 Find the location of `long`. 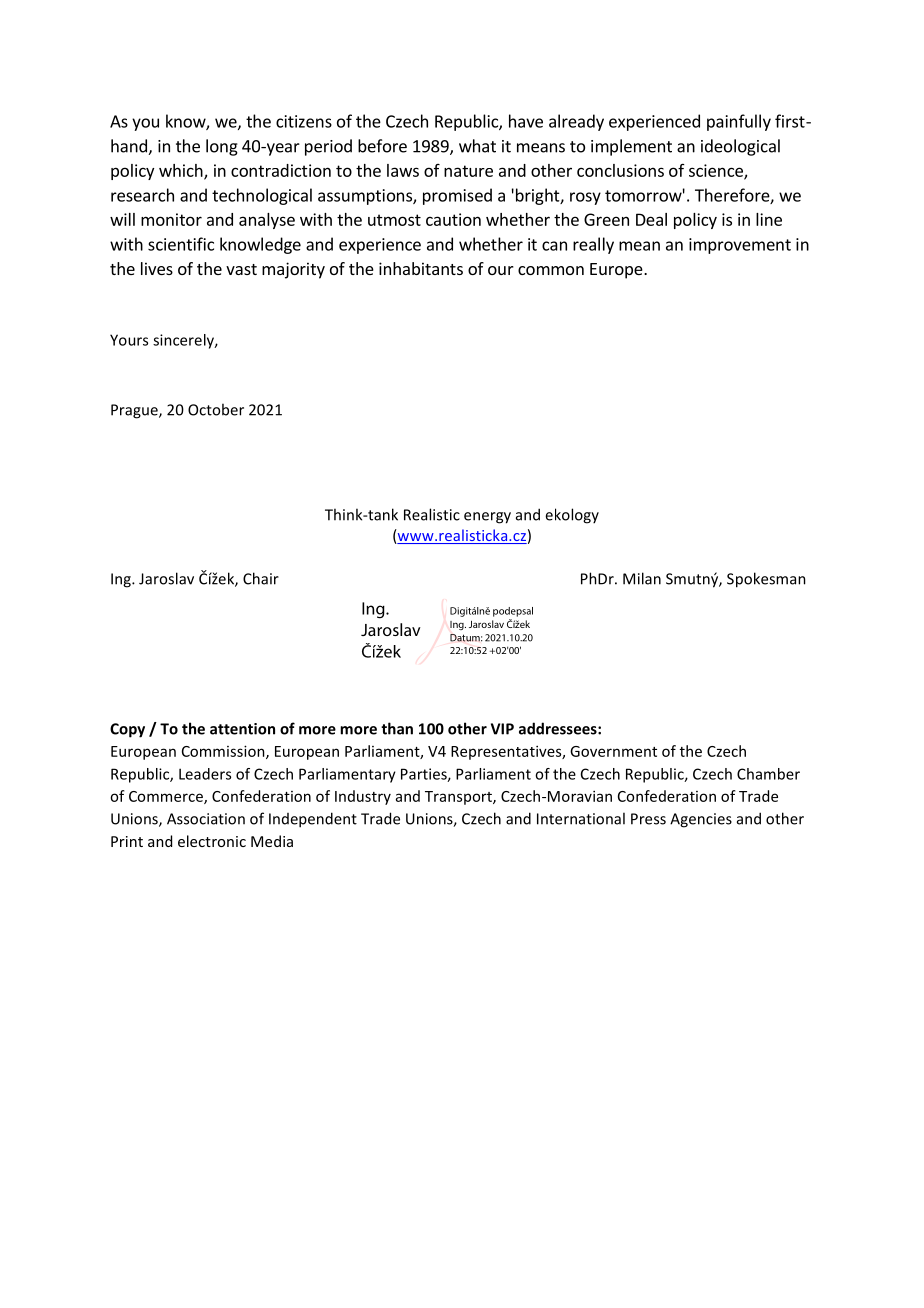

long is located at coordinates (222, 147).
